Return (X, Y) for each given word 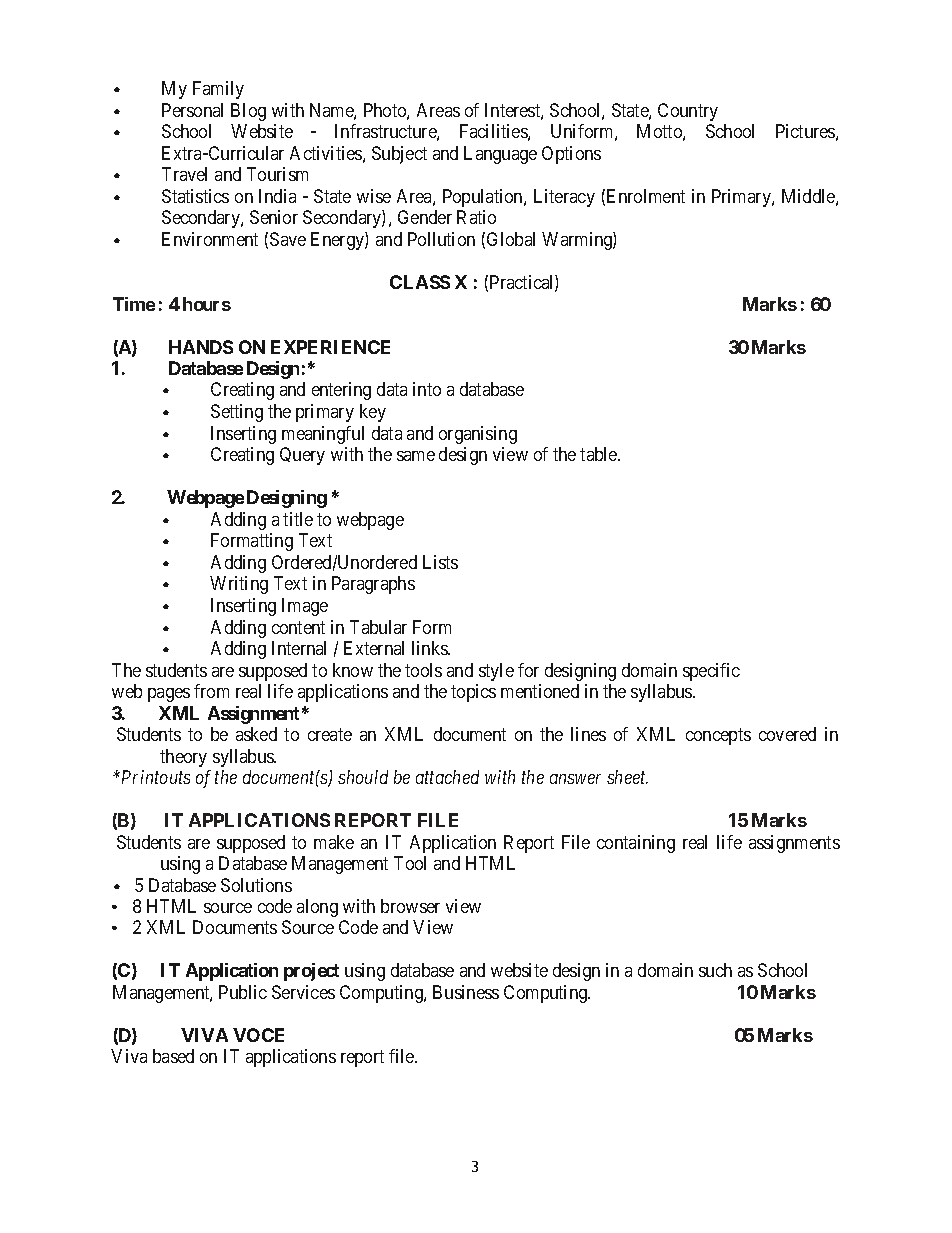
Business (466, 992)
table (599, 454)
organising (478, 435)
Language (500, 155)
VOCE (258, 1035)
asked (256, 734)
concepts (718, 736)
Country (688, 112)
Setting (237, 413)
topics (473, 693)
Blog (248, 112)
